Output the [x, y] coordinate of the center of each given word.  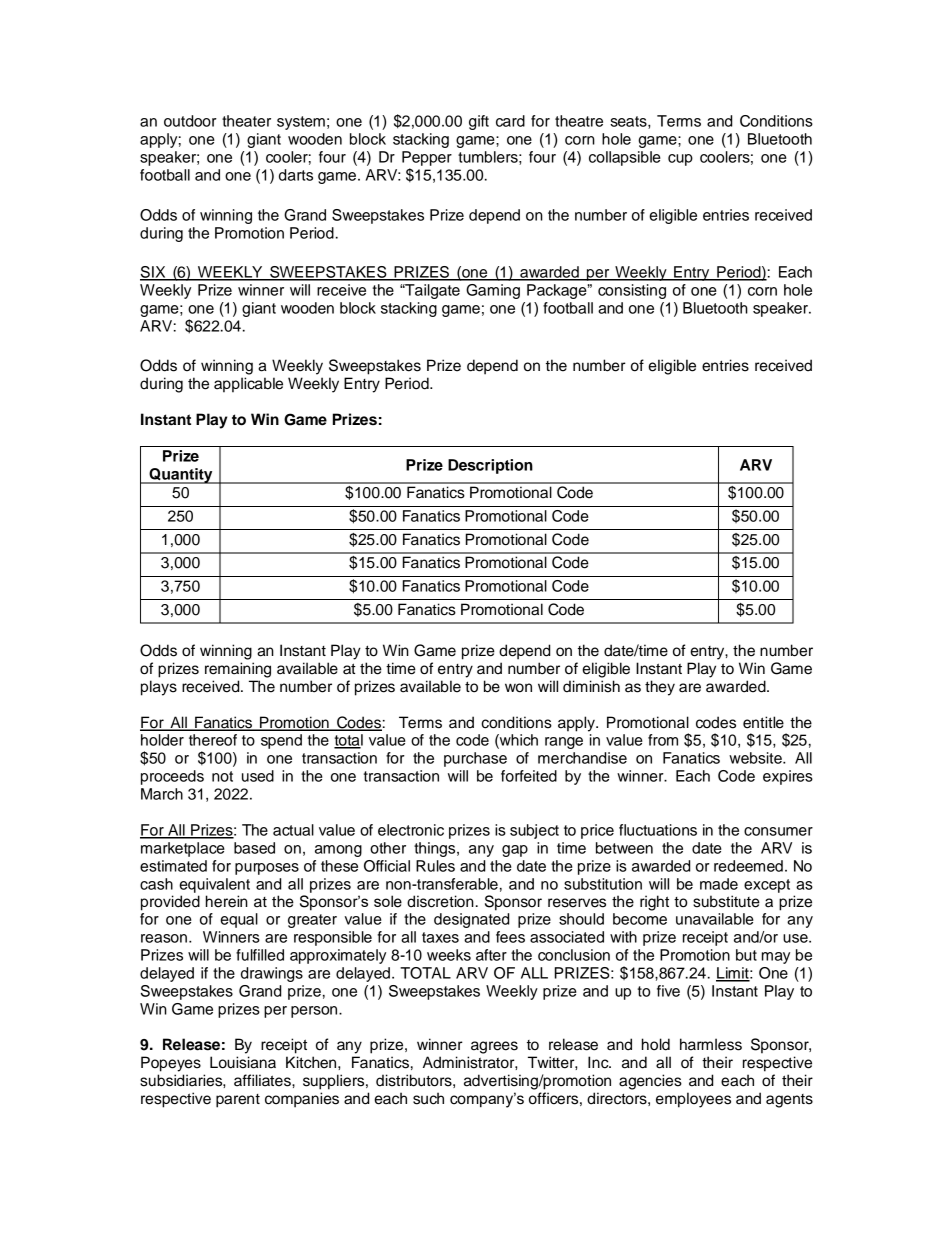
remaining [238, 670]
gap [515, 851]
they [660, 688]
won [518, 688]
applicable [248, 385]
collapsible [625, 158]
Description [490, 466]
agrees [494, 1047]
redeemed [748, 866]
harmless [711, 1044]
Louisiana [243, 1062]
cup [680, 160]
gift [479, 122]
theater [246, 121]
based [254, 848]
